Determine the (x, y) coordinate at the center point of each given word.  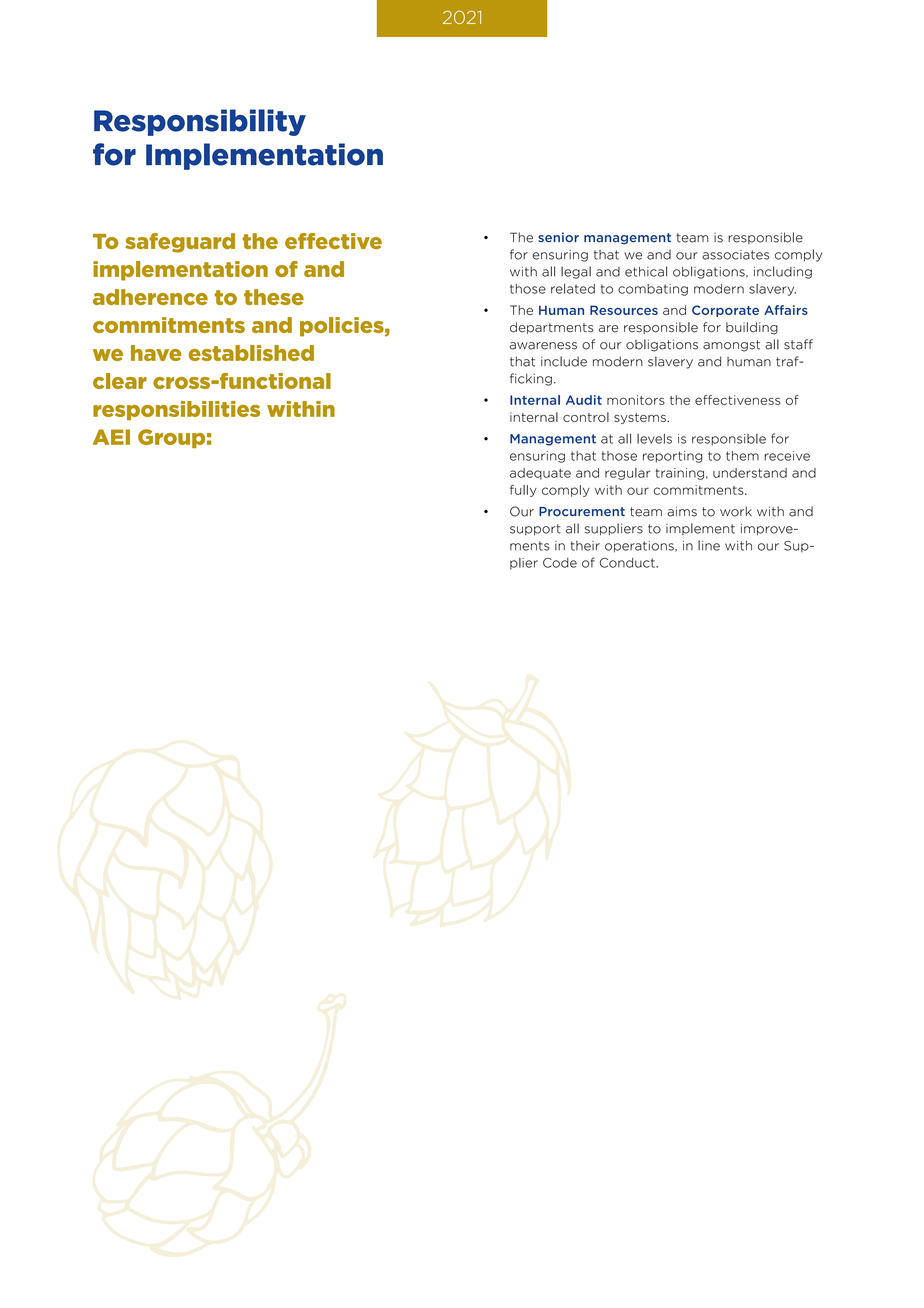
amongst (731, 346)
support (535, 529)
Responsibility (200, 122)
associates (736, 255)
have (156, 353)
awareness (543, 346)
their (585, 546)
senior (558, 237)
